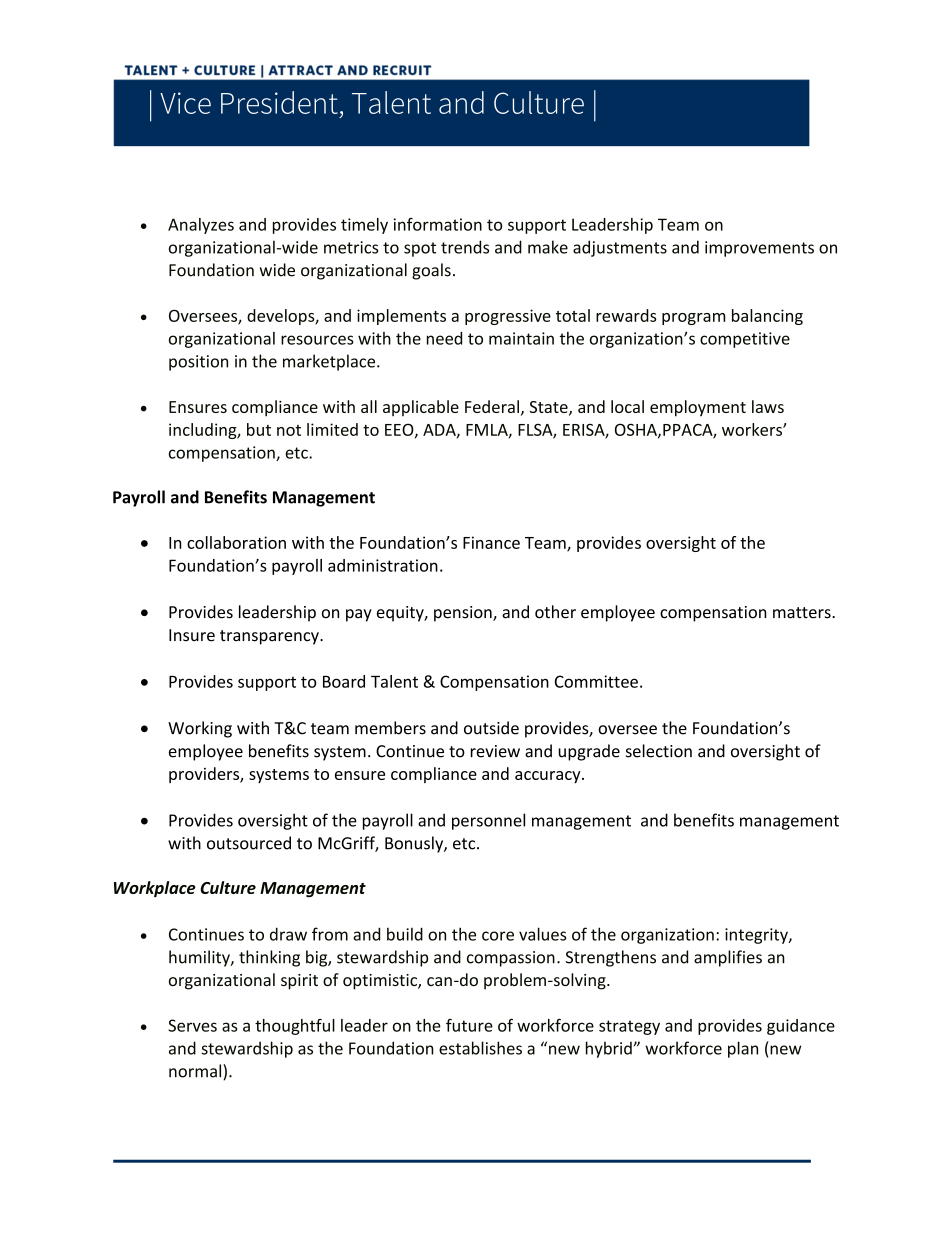 The width and height of the screenshot is (952, 1233). What do you see at coordinates (488, 821) in the screenshot?
I see `personnel` at bounding box center [488, 821].
